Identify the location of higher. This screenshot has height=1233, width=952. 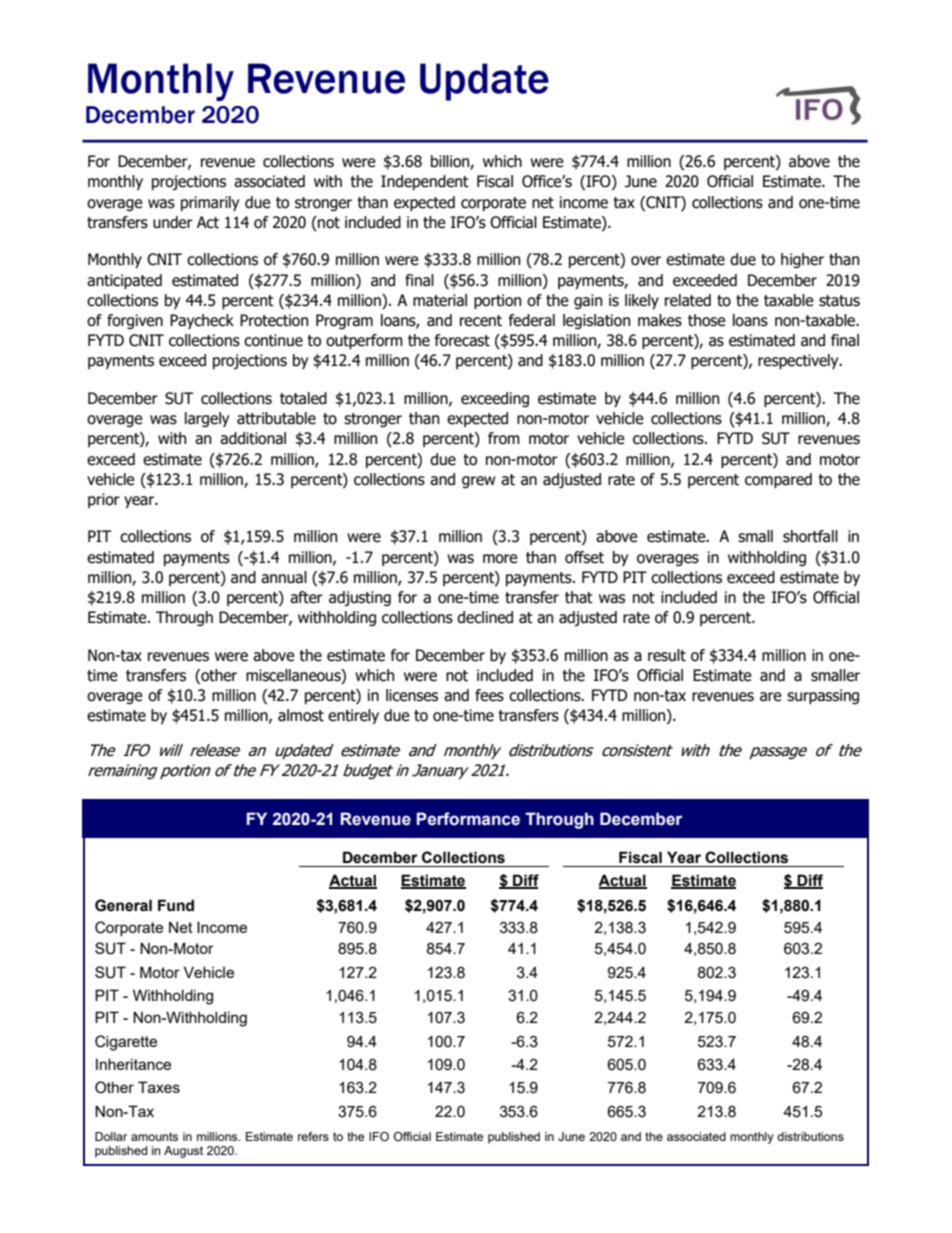
(802, 260).
